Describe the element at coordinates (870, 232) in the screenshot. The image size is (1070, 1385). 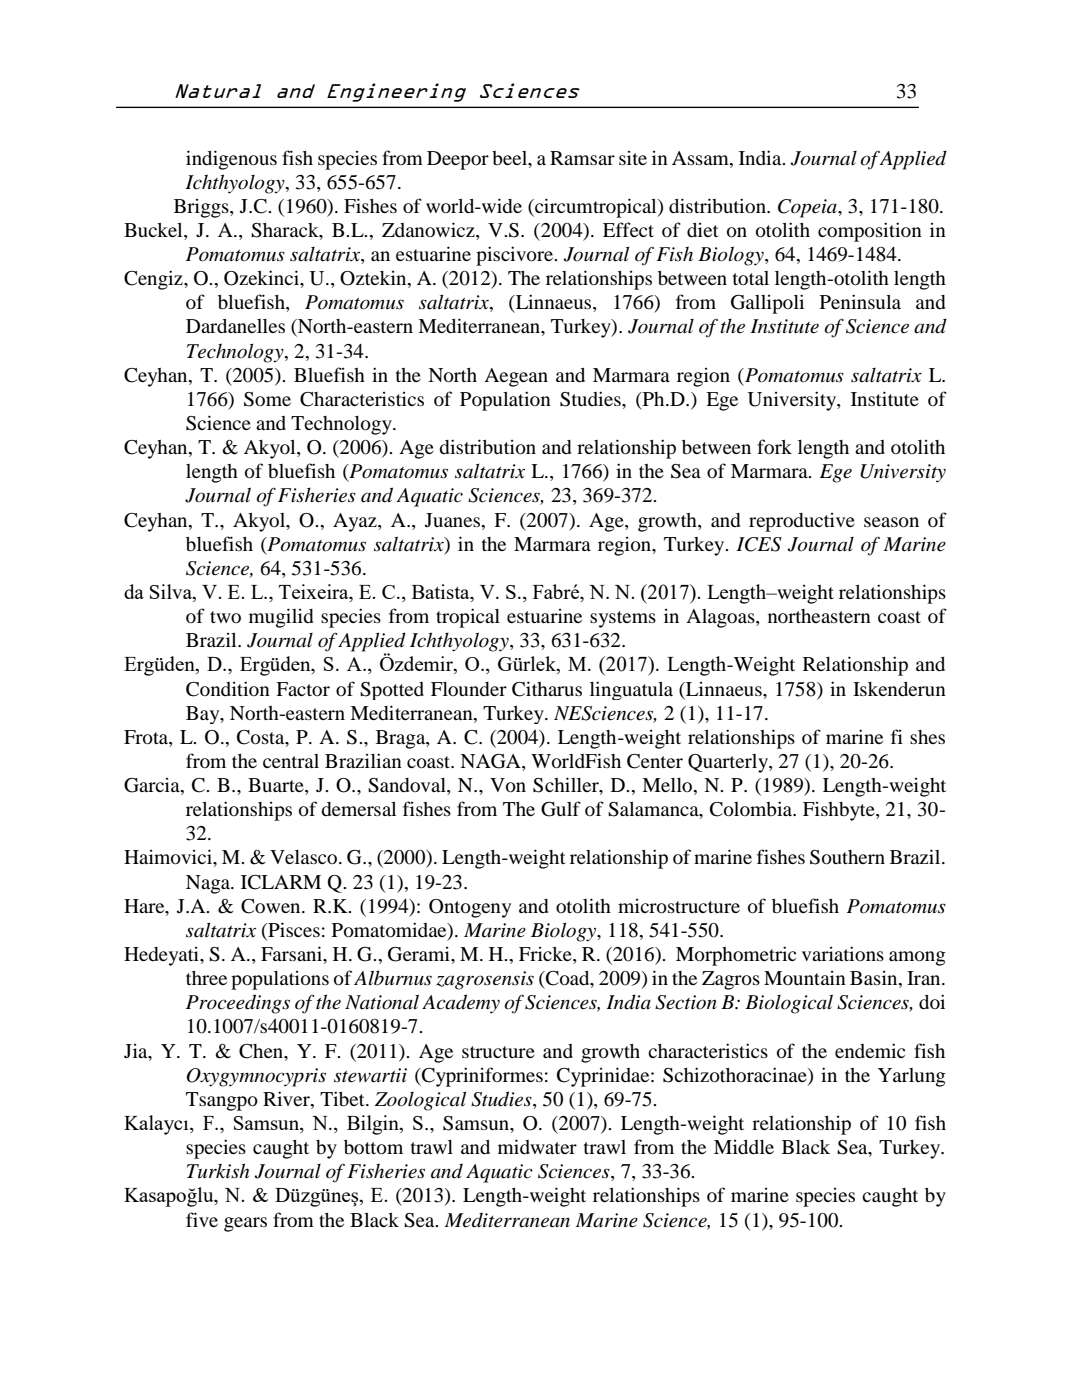
I see `composition` at that location.
